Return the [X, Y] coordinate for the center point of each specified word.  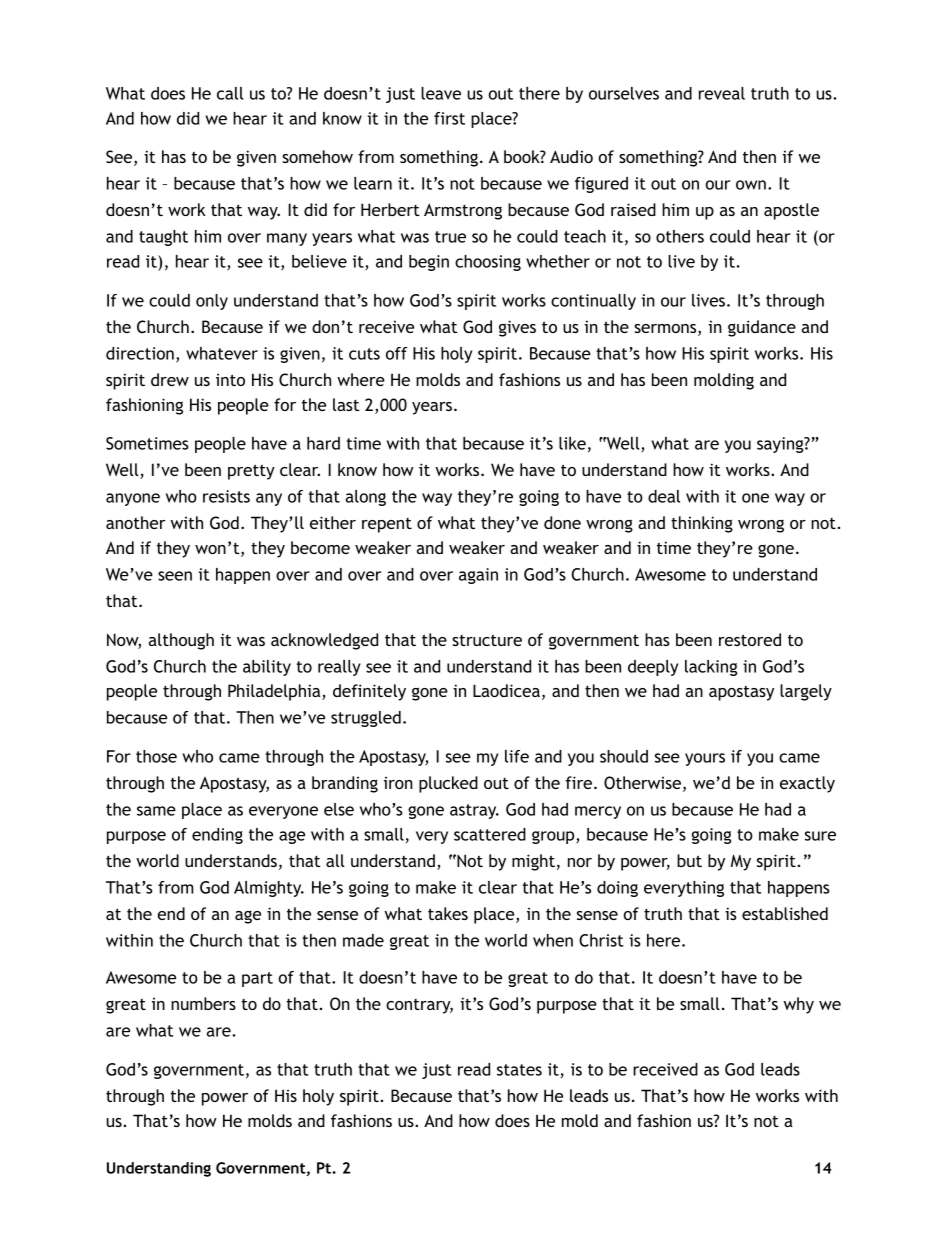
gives [517, 328]
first [449, 118]
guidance [762, 328]
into [230, 379]
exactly [807, 784]
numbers [203, 1003]
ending [217, 836]
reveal [722, 93]
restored [750, 639]
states [519, 1070]
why [798, 1005]
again [478, 576]
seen [175, 576]
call [230, 93]
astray [474, 811]
